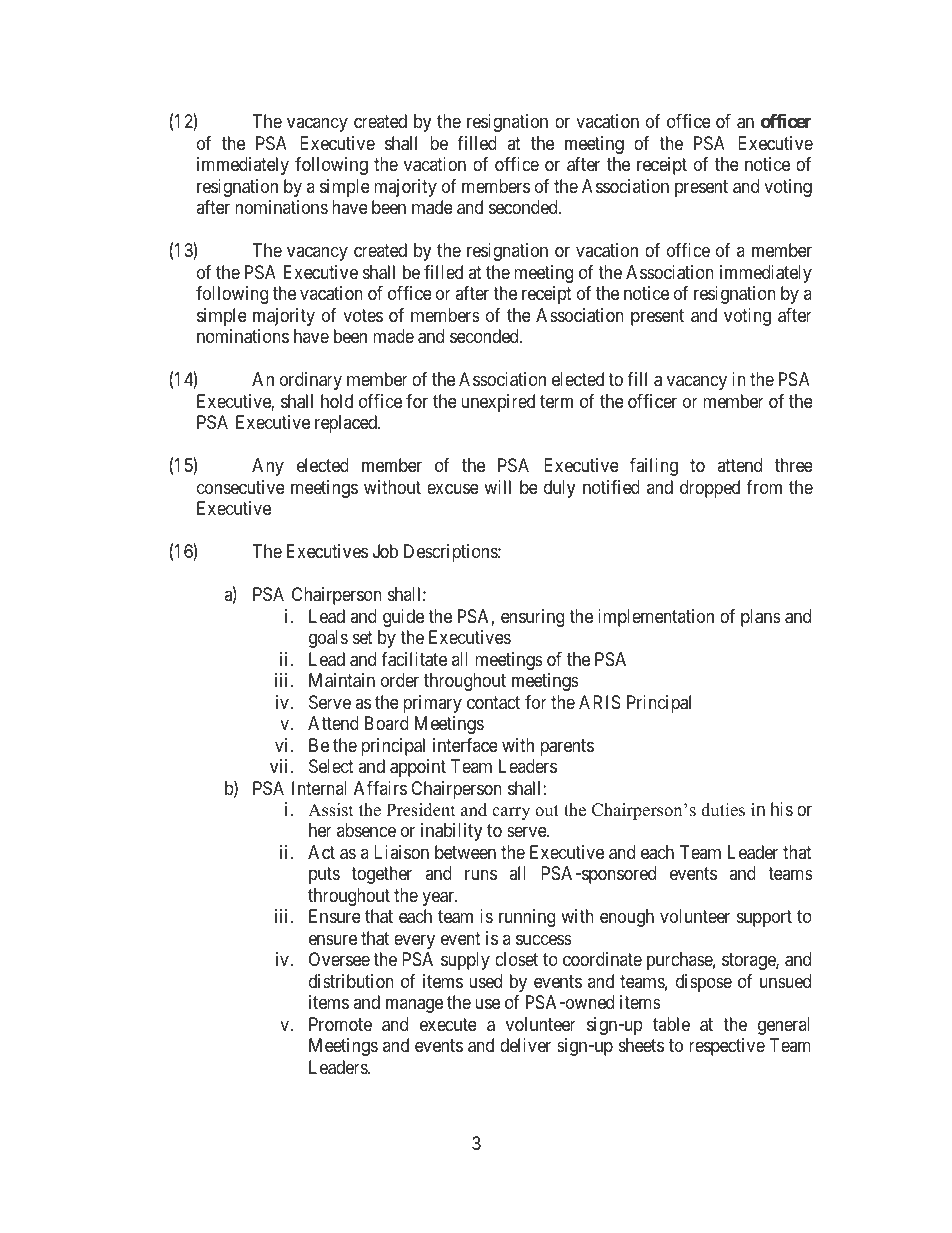 Image resolution: width=952 pixels, height=1233 pixels. What do you see at coordinates (331, 766) in the screenshot?
I see `Select` at bounding box center [331, 766].
